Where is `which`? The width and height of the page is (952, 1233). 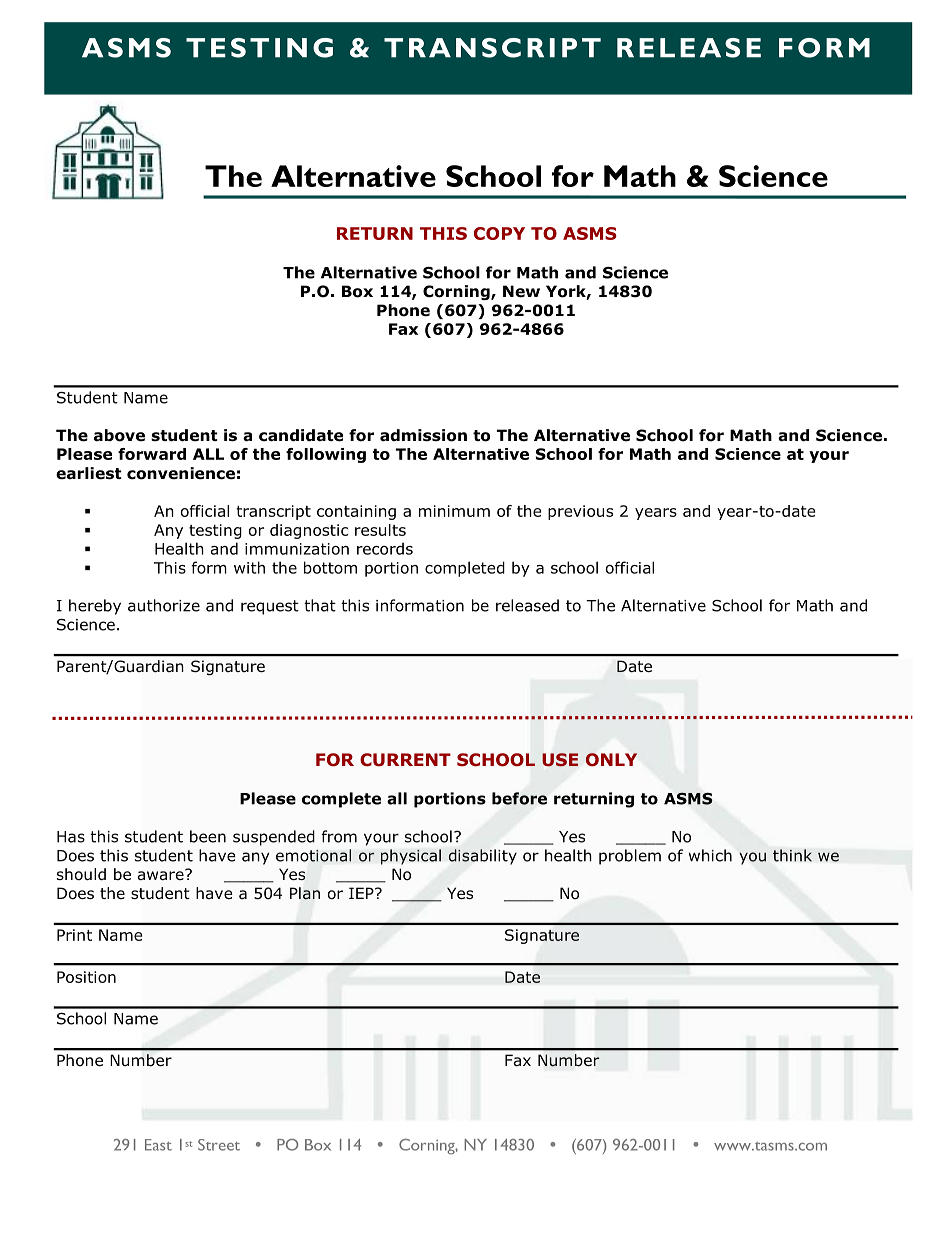 which is located at coordinates (710, 855).
